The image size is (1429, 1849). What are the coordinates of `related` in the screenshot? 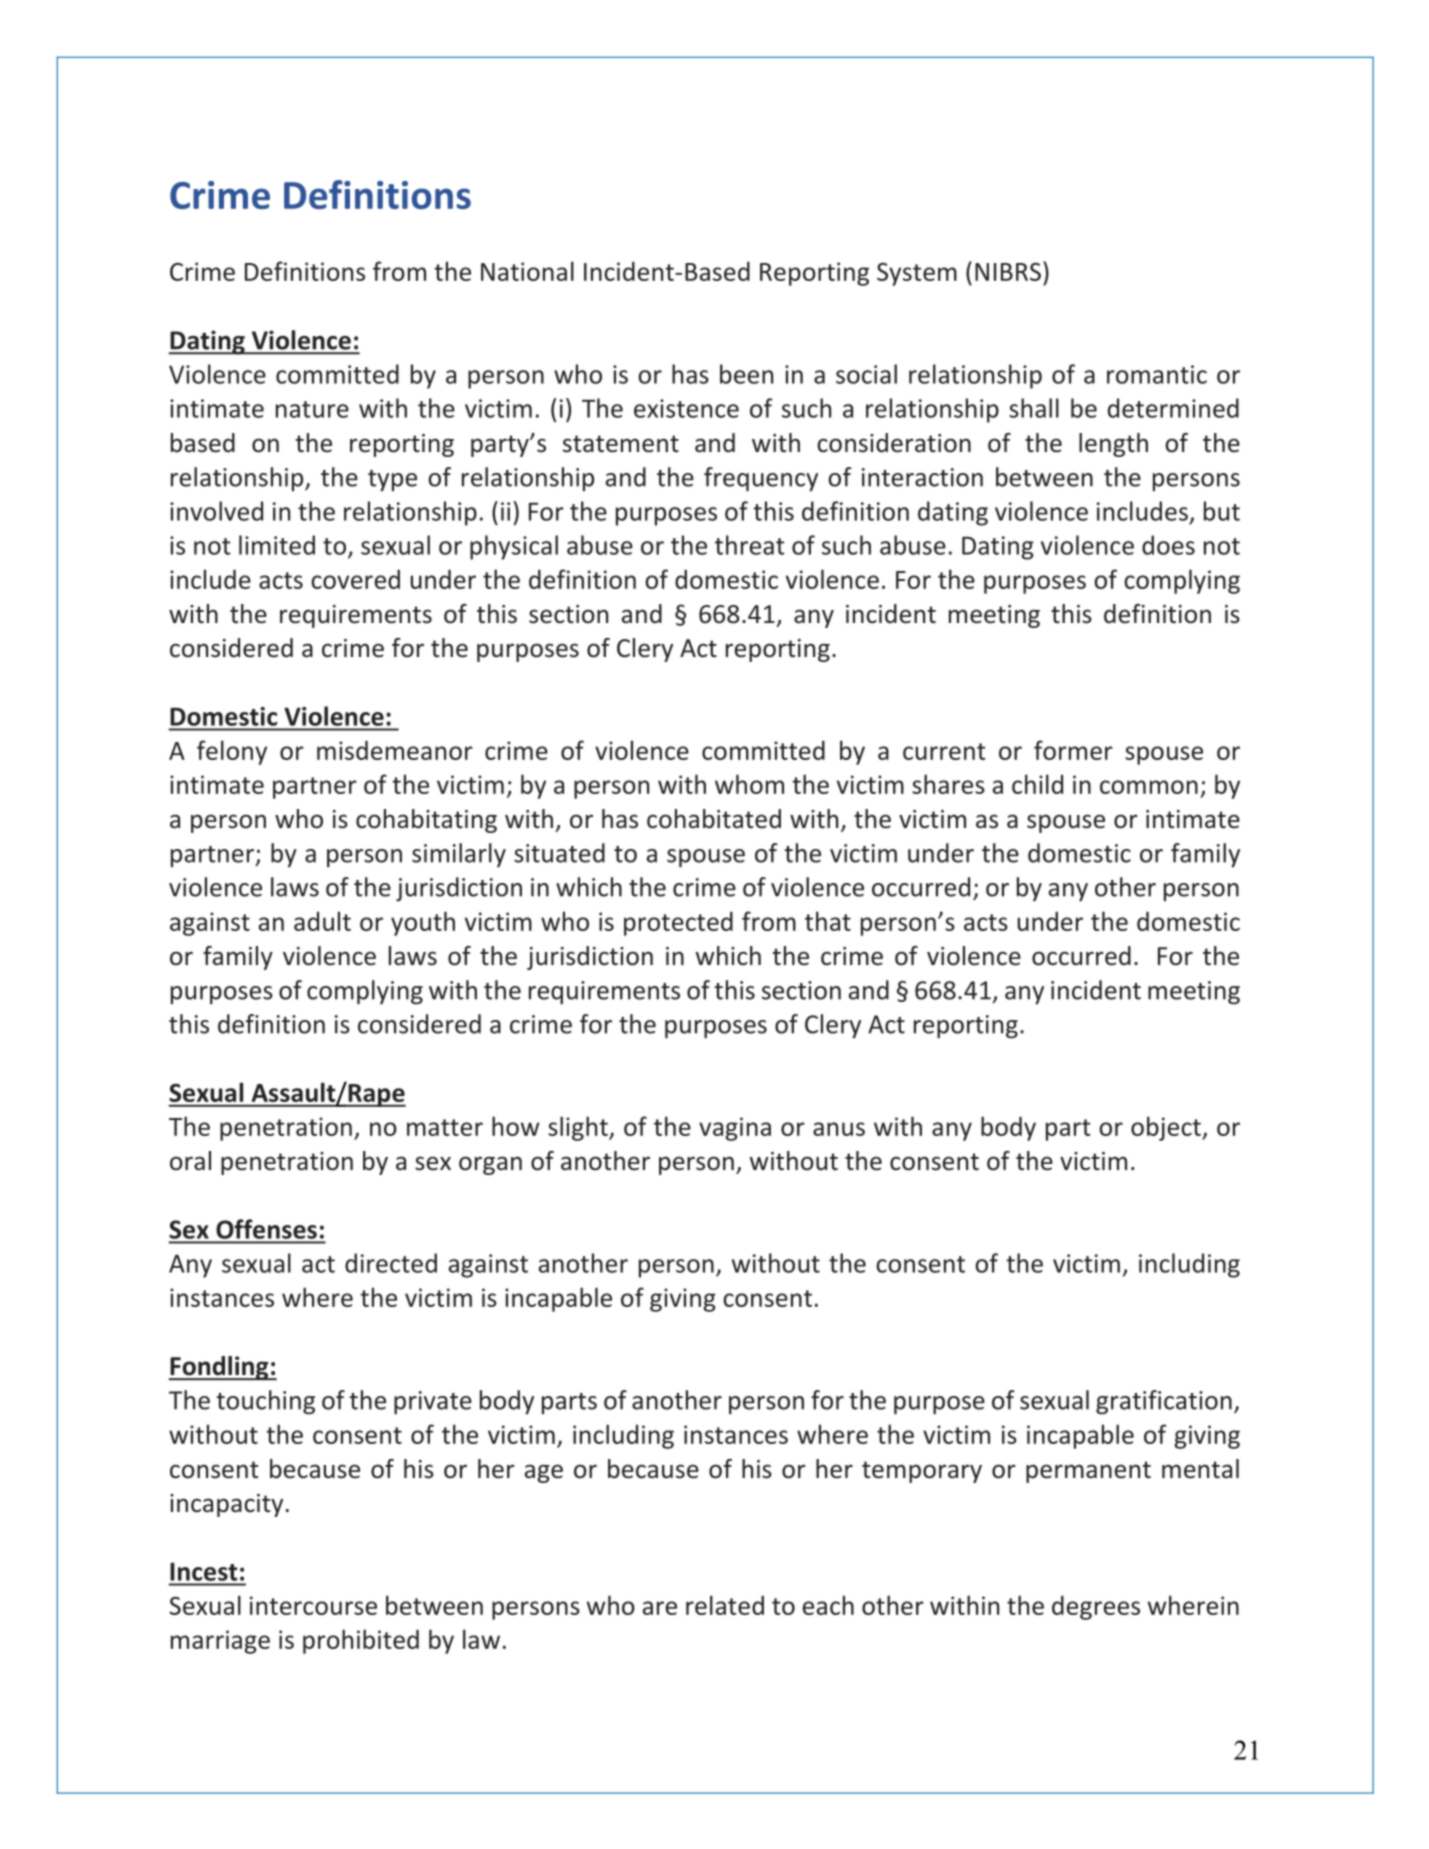 It's located at (725, 1605).
